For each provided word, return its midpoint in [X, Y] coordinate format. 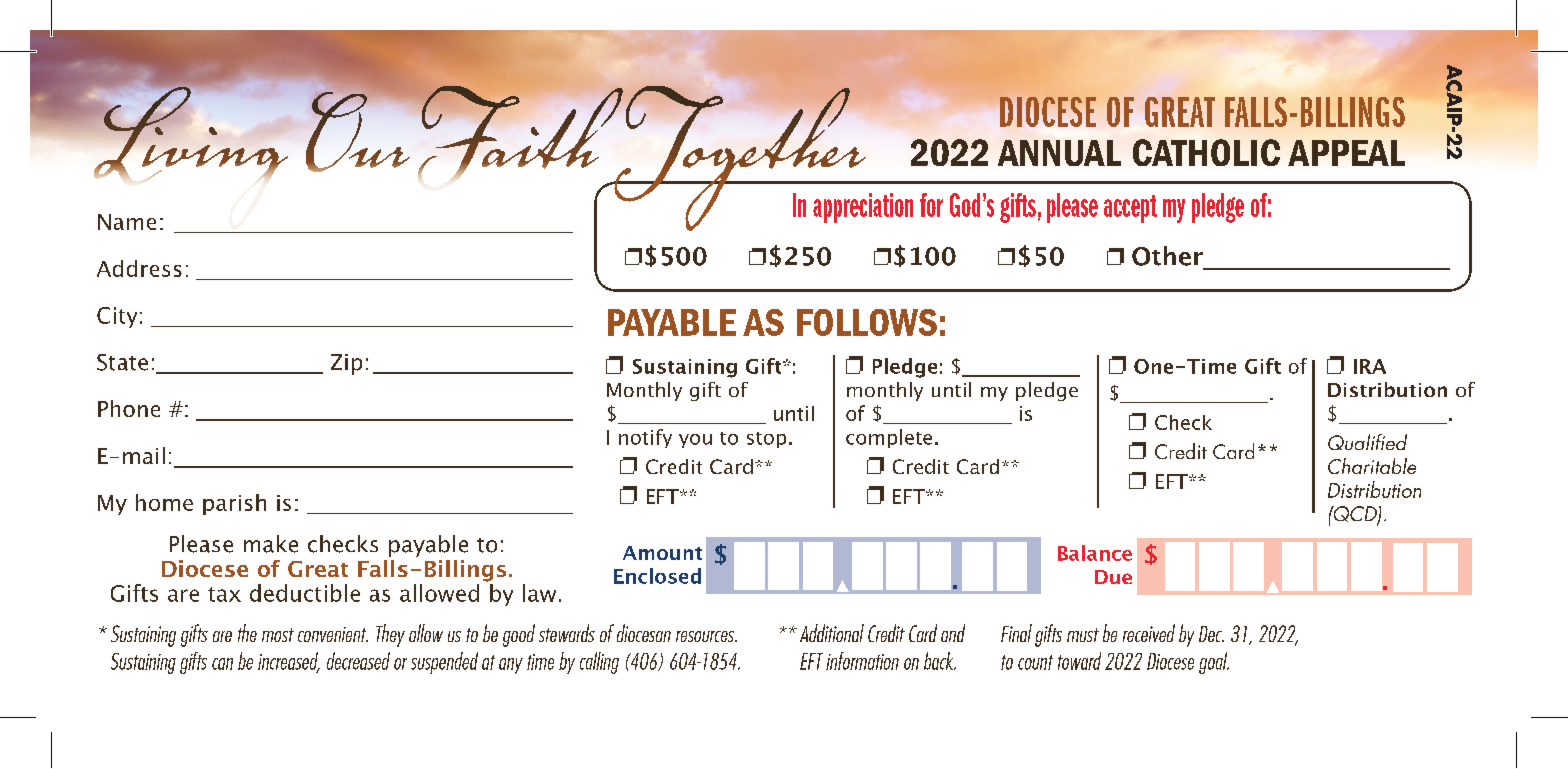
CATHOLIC [1206, 152]
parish [234, 504]
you [695, 441]
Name [127, 222]
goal [1214, 663]
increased [289, 662]
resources [706, 636]
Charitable [1372, 466]
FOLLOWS [867, 322]
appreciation [863, 208]
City [117, 317]
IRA [1370, 366]
